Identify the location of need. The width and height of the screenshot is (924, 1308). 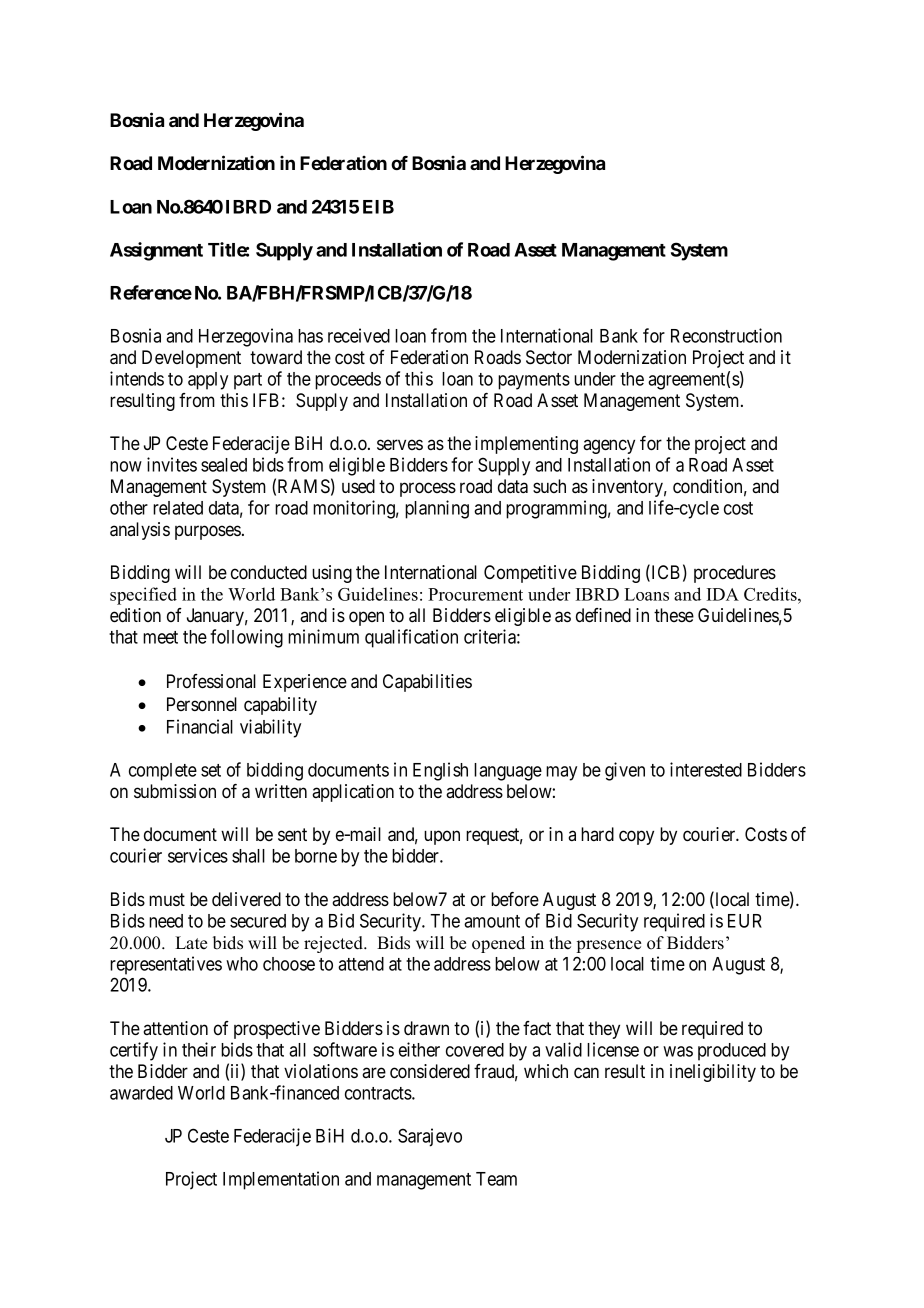
(166, 921).
